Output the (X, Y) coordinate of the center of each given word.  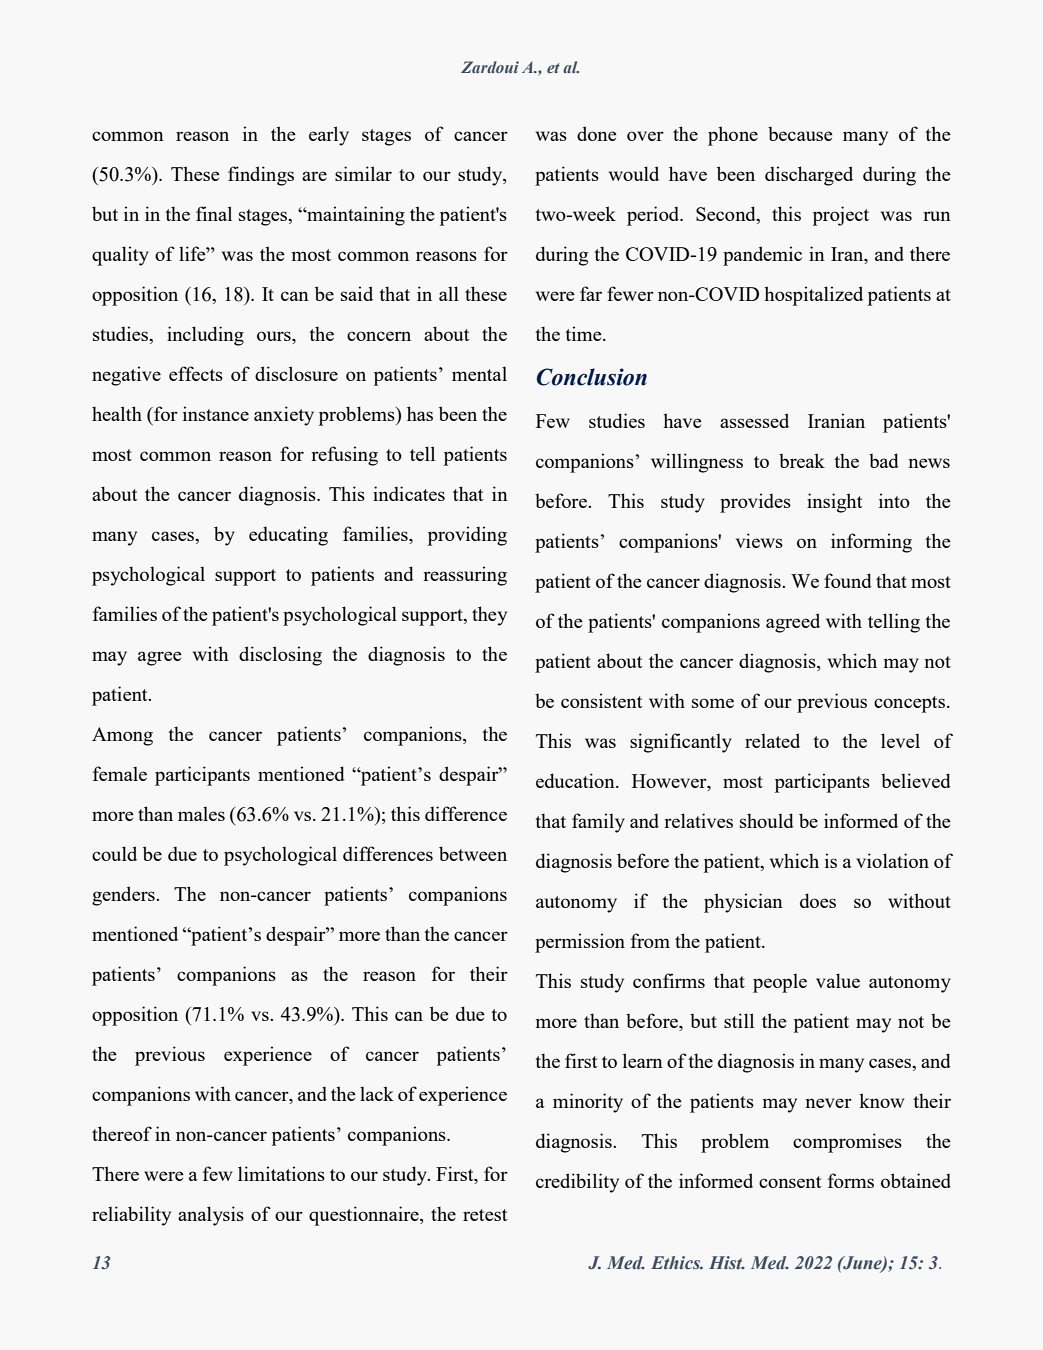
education (576, 780)
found (848, 580)
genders (124, 896)
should (767, 820)
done (597, 133)
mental (479, 373)
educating (288, 536)
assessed (754, 420)
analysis (211, 1216)
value (838, 980)
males (201, 813)
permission (580, 943)
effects (196, 373)
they (489, 616)
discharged (809, 176)
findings (261, 176)
